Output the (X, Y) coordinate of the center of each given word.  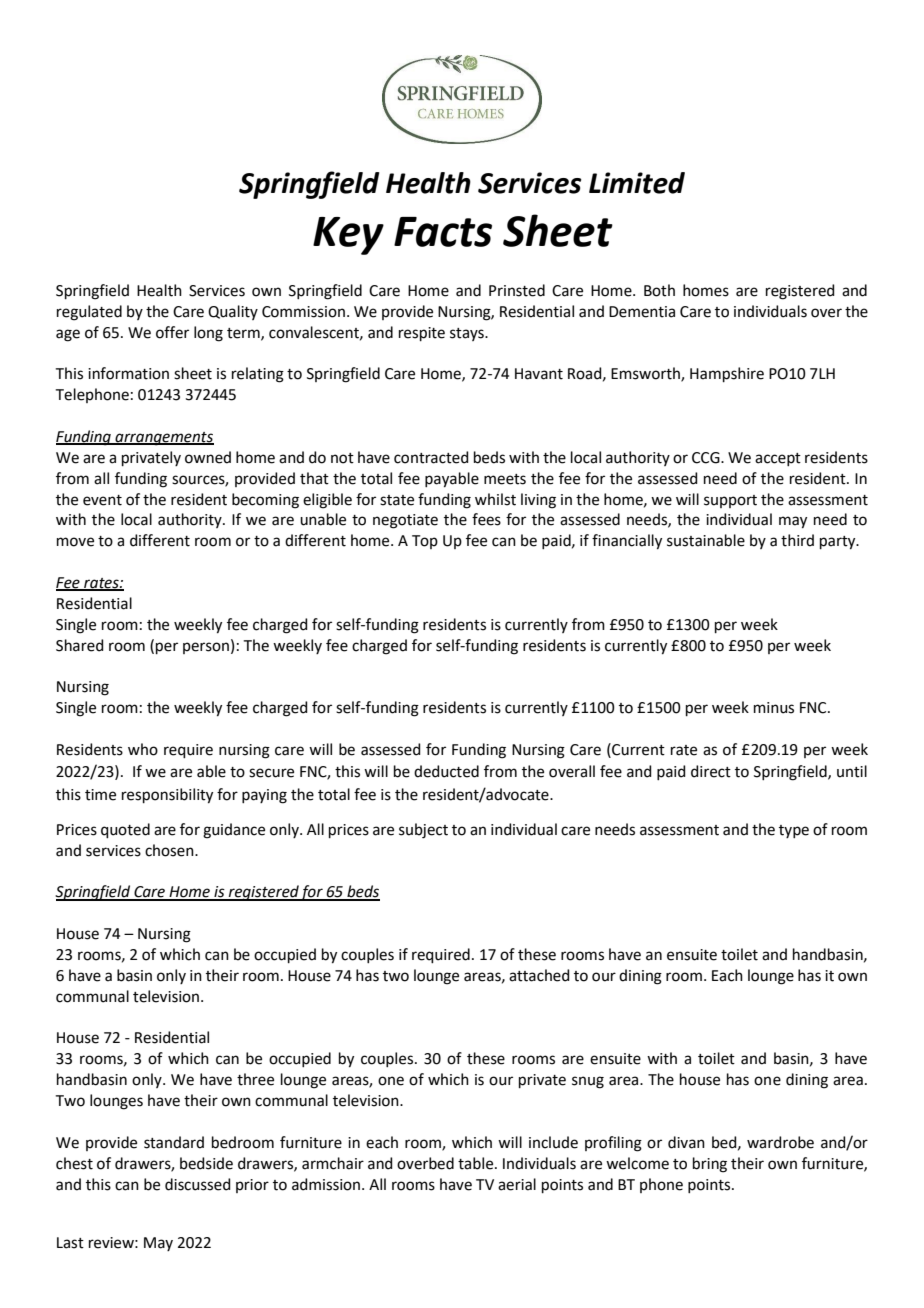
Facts (443, 232)
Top (425, 542)
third (797, 540)
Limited (637, 183)
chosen (170, 850)
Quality (233, 312)
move (75, 542)
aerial (517, 1184)
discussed (198, 1184)
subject (423, 831)
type (794, 831)
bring (710, 1165)
